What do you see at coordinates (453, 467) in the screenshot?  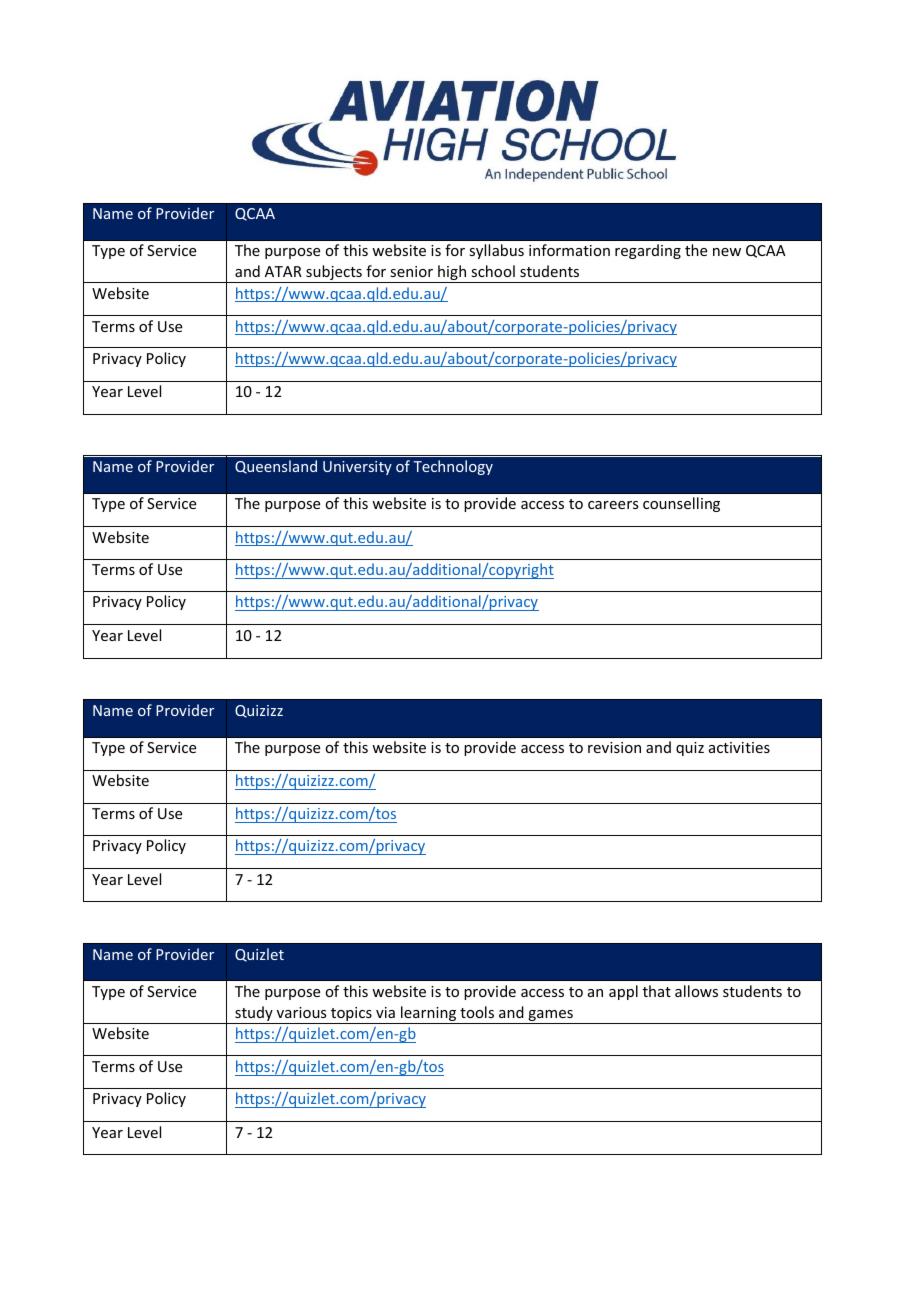 I see `Technology` at bounding box center [453, 467].
